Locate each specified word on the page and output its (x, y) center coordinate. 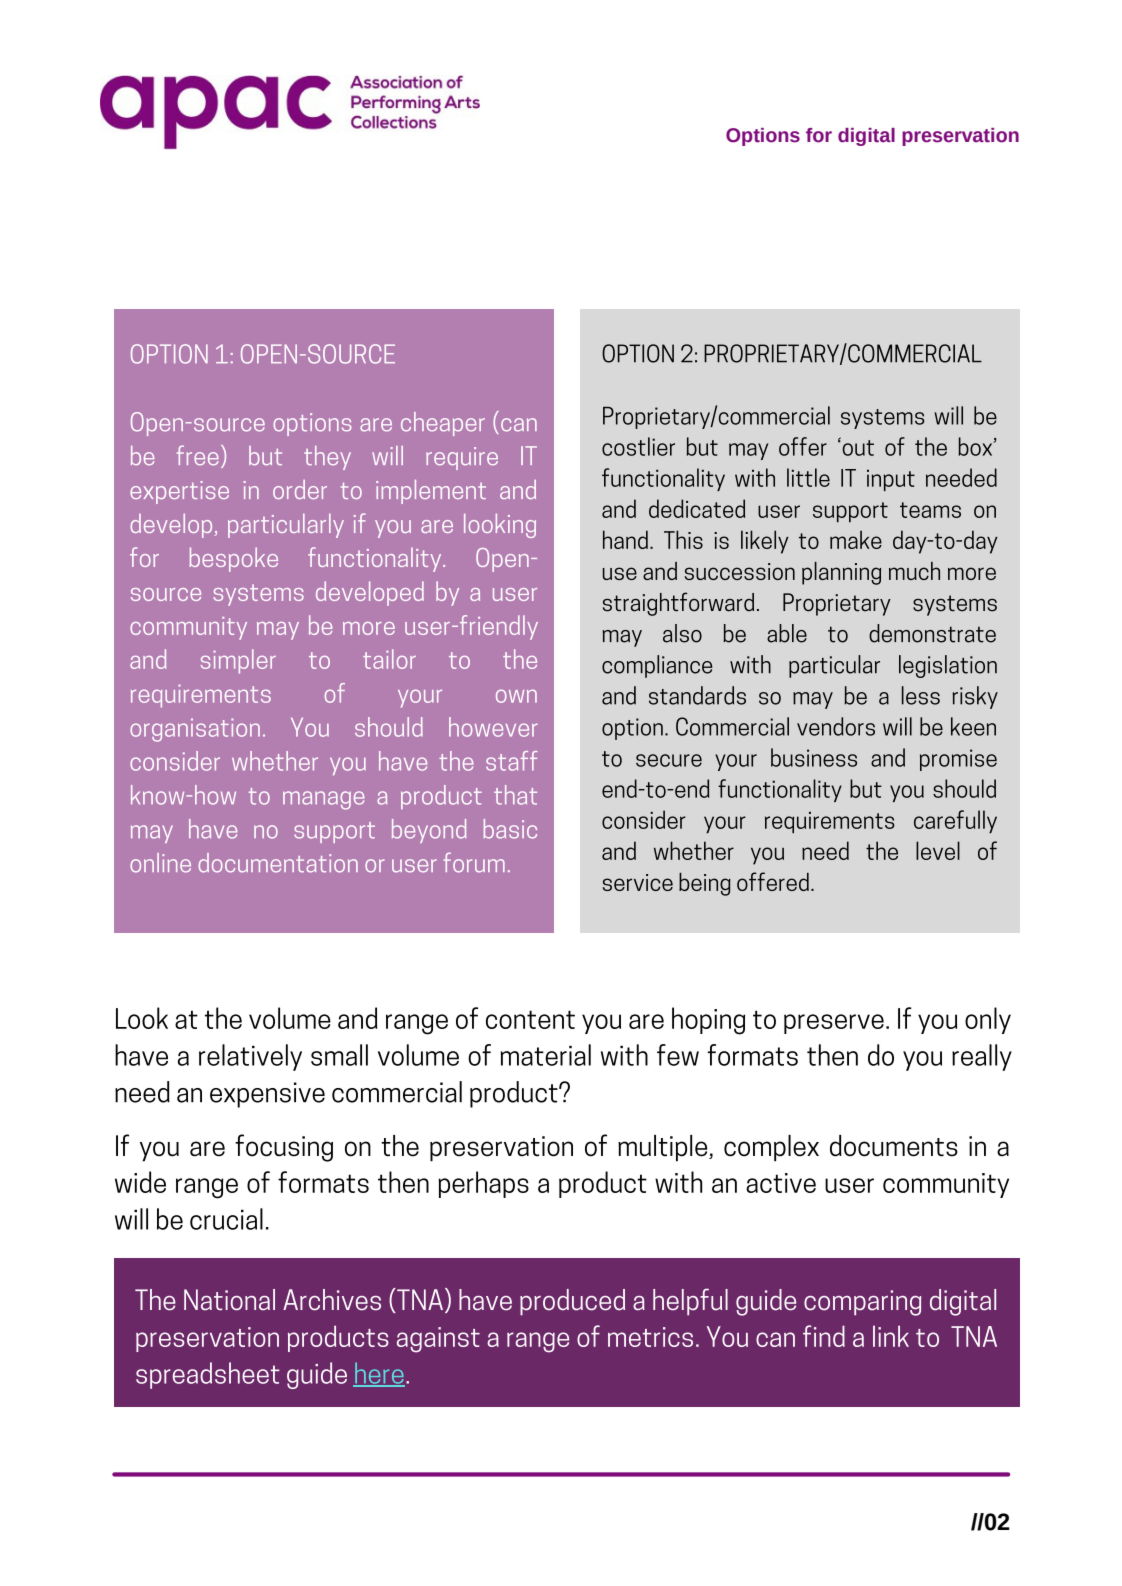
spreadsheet (208, 1375)
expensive (267, 1095)
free (198, 455)
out (857, 447)
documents (894, 1146)
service (638, 882)
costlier (638, 446)
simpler (238, 661)
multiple (664, 1148)
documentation (278, 863)
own (516, 696)
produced (572, 1302)
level (938, 850)
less (921, 695)
